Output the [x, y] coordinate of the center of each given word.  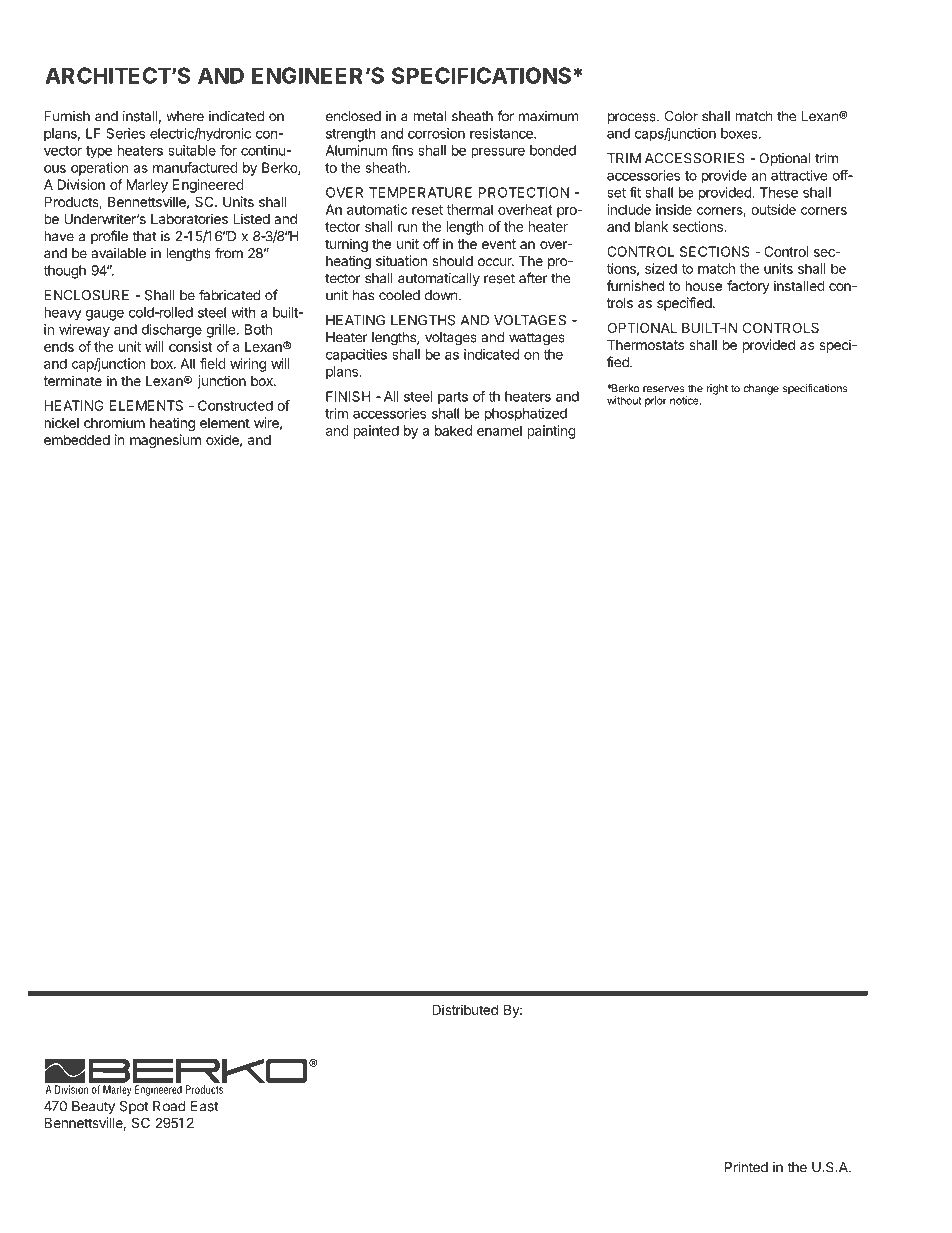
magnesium [165, 441]
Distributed [465, 1009]
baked [453, 430]
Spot [134, 1107]
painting [552, 432]
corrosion [436, 133]
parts [453, 398]
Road [169, 1106]
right [717, 389]
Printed [746, 1167]
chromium [114, 422]
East [204, 1106]
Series [125, 133]
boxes [740, 133]
